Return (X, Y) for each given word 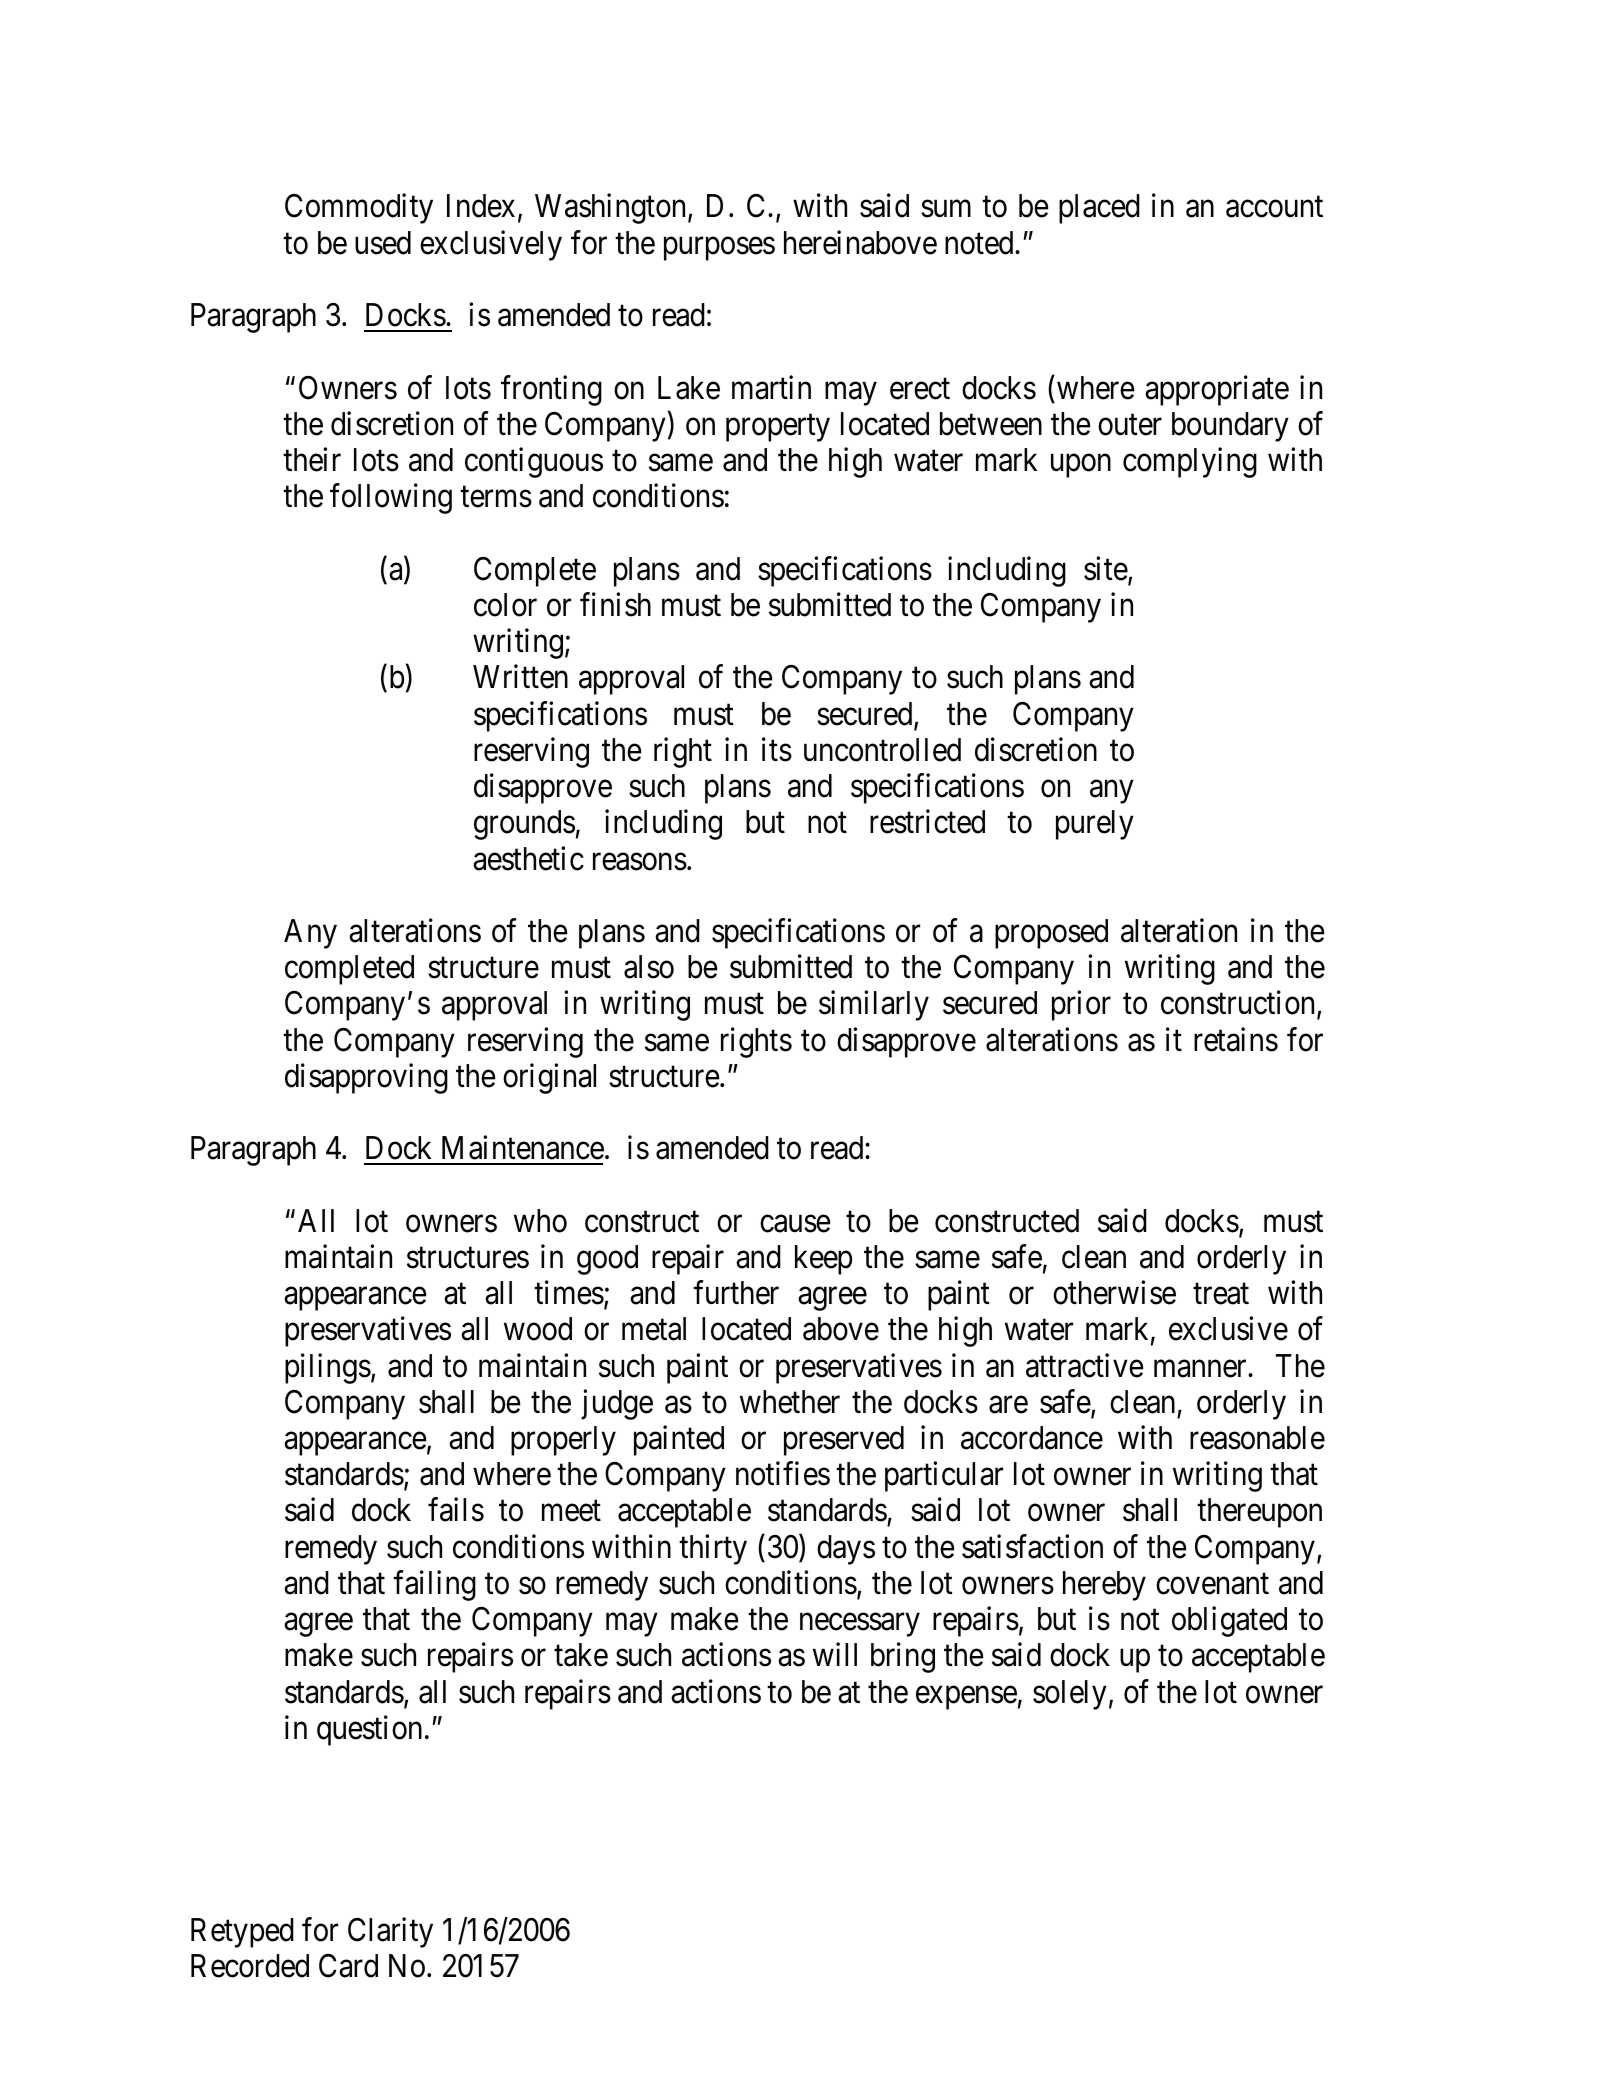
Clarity (390, 1932)
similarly (874, 1006)
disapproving (366, 1078)
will (835, 1654)
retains (1236, 1039)
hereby (1104, 1586)
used (383, 243)
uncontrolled (882, 750)
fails (456, 1510)
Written (520, 677)
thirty (713, 1549)
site (1106, 568)
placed (1099, 209)
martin (771, 387)
